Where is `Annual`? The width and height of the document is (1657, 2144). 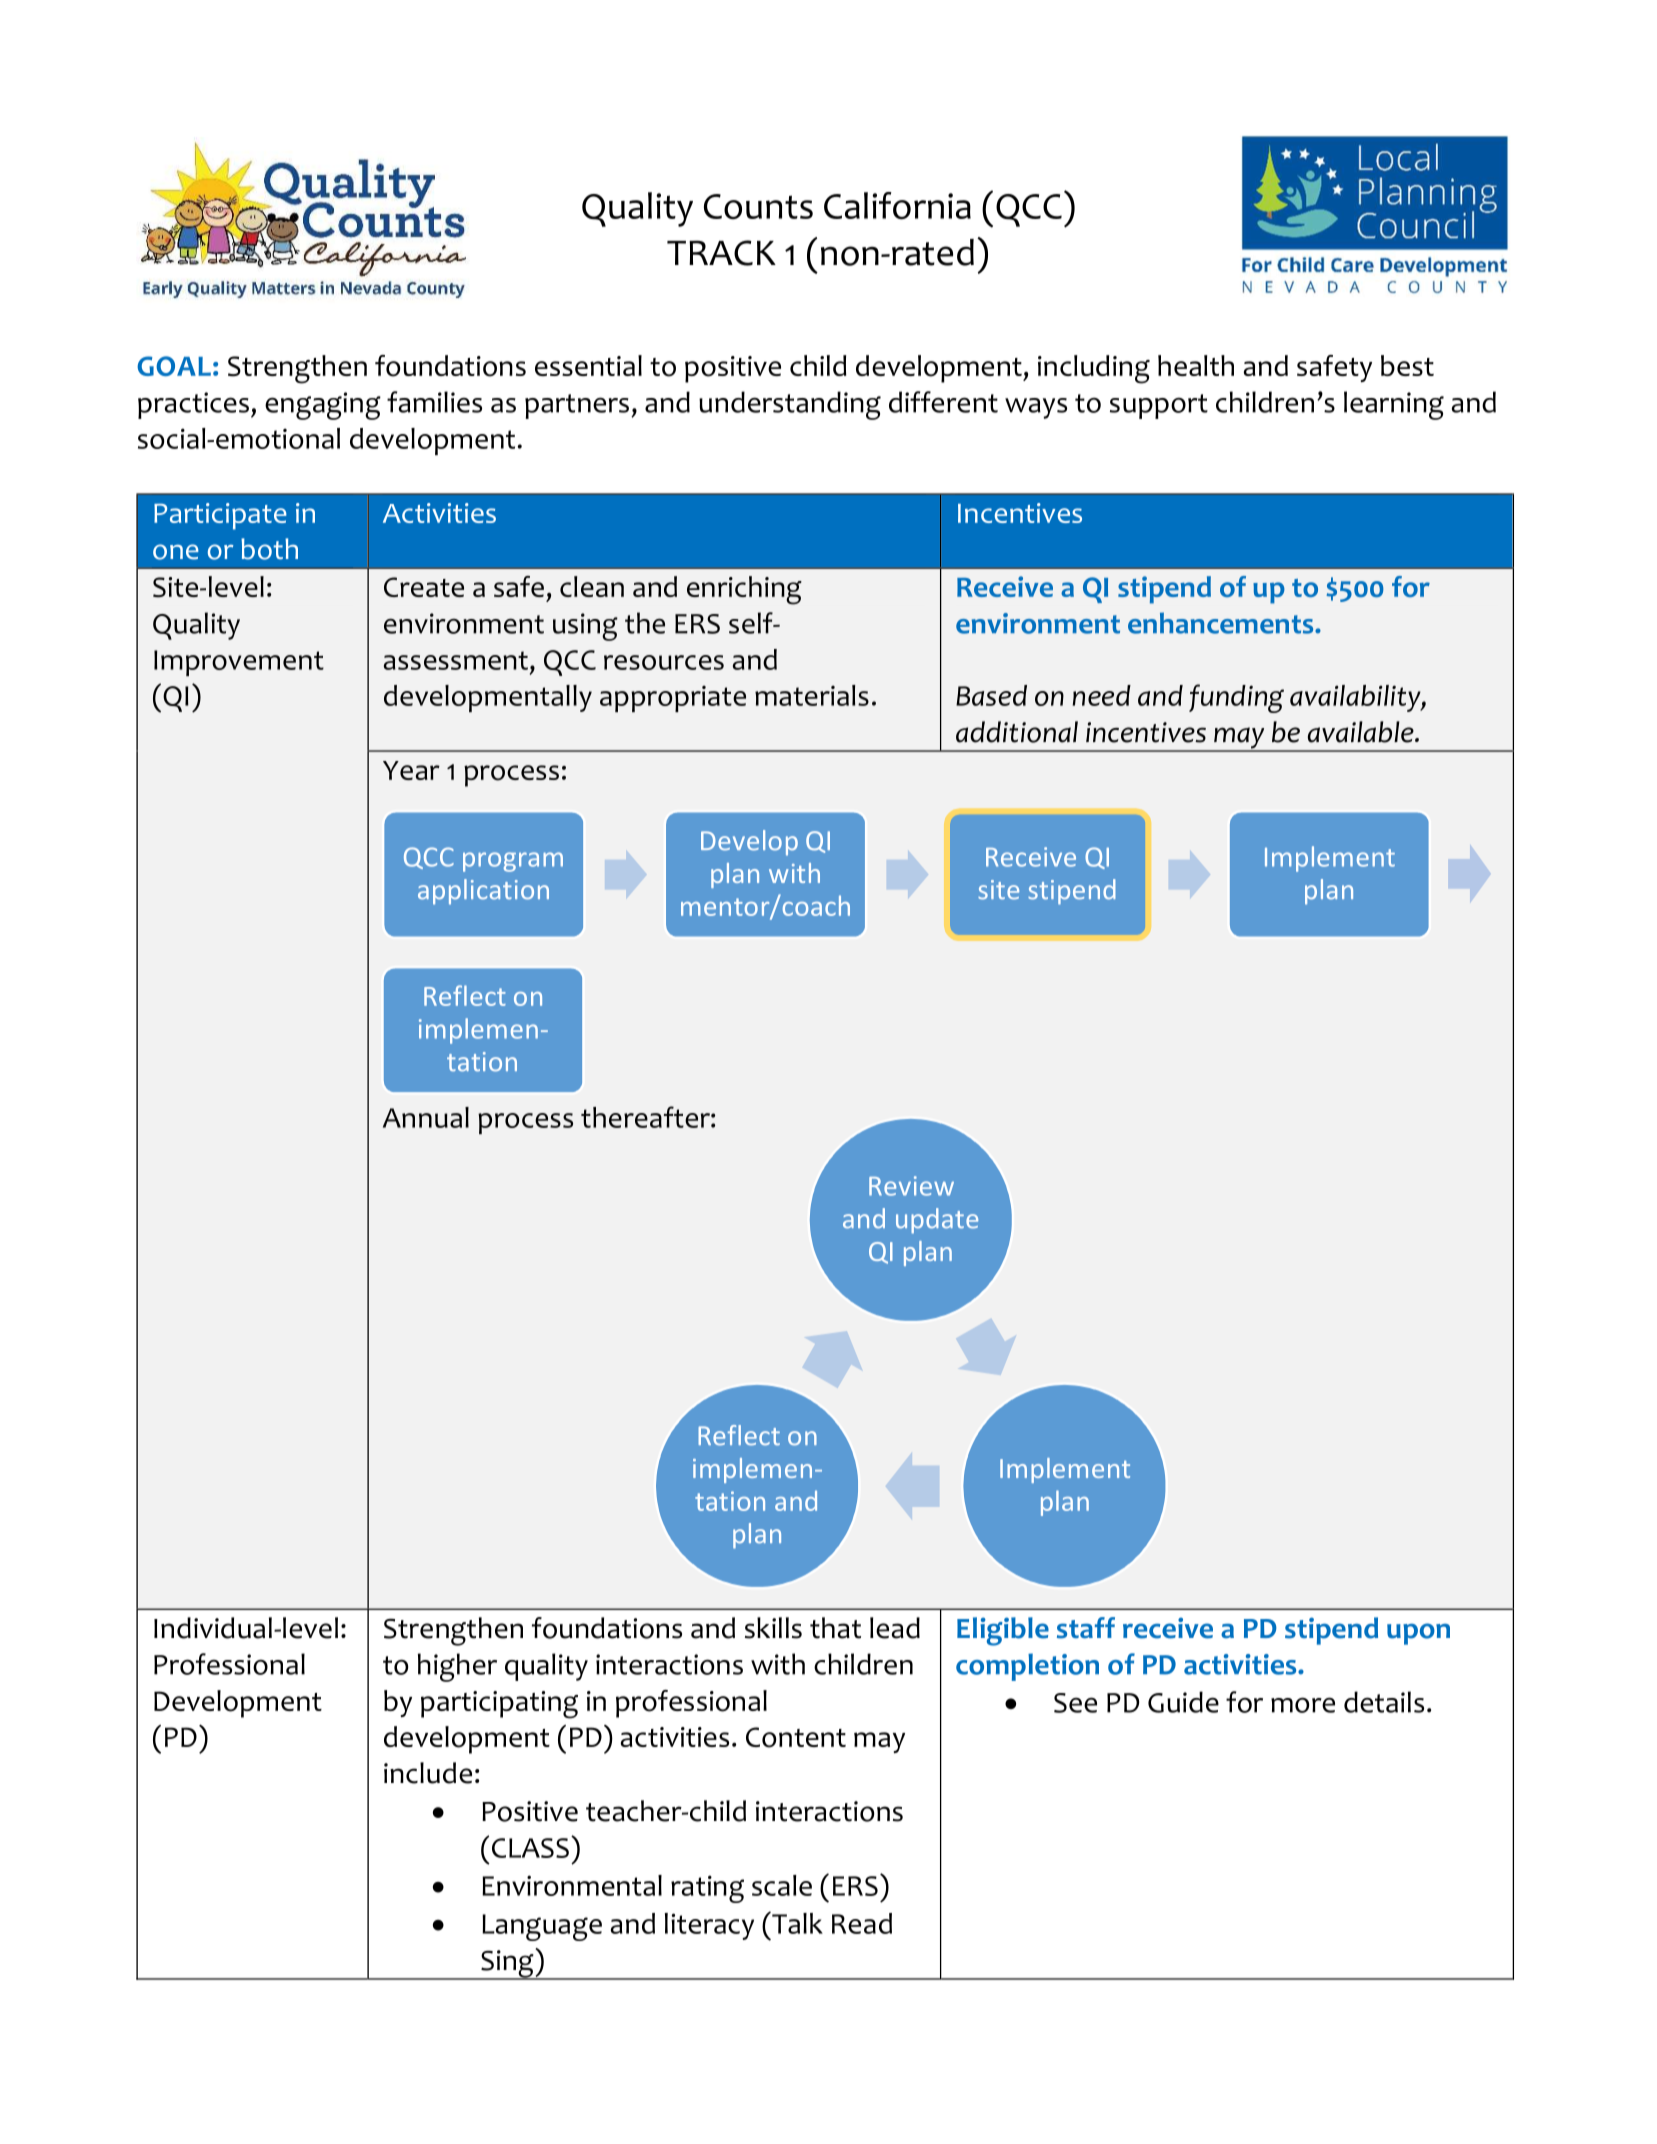 Annual is located at coordinates (426, 1117).
